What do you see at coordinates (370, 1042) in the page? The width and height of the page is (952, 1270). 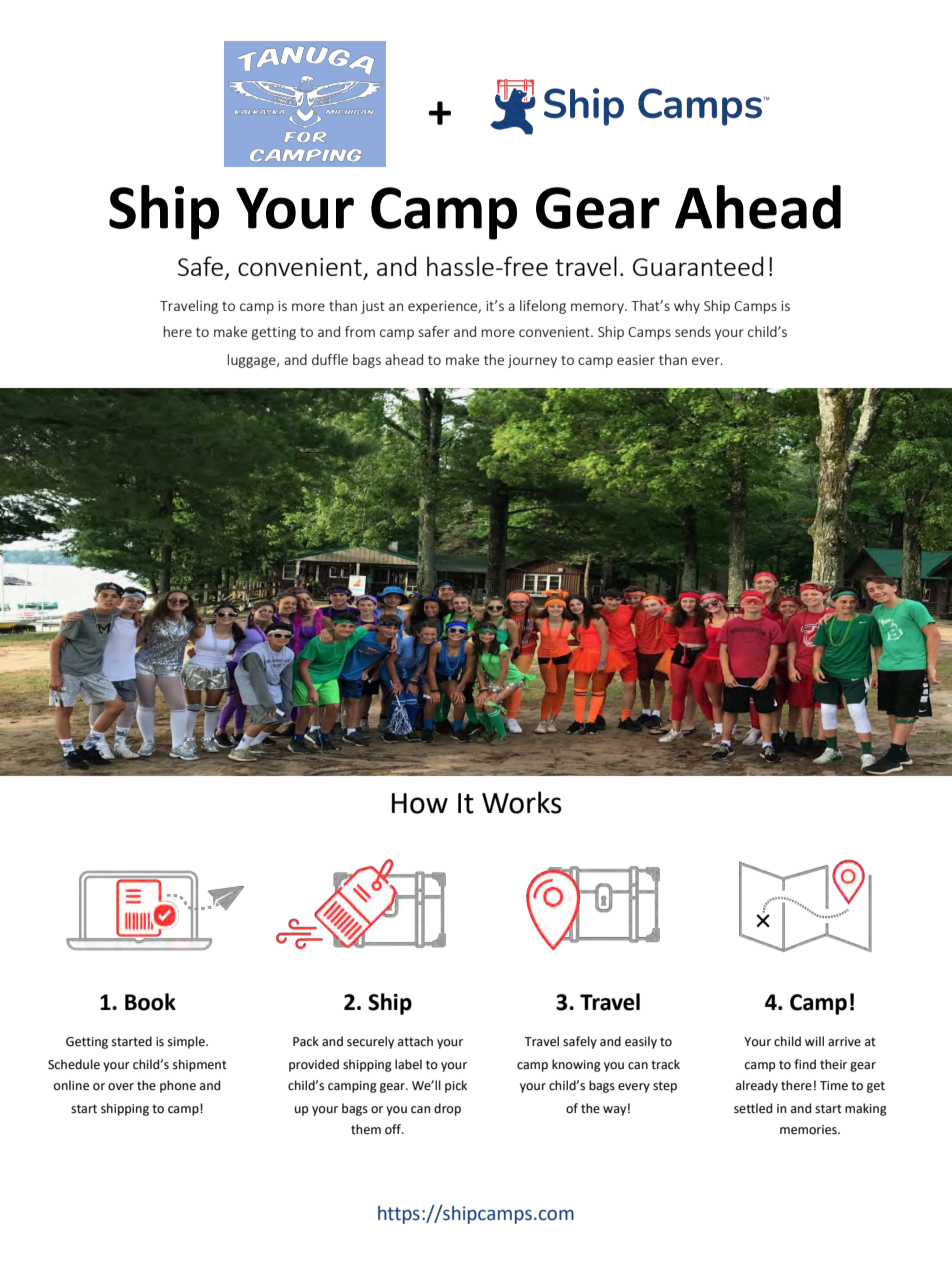 I see `securely` at bounding box center [370, 1042].
